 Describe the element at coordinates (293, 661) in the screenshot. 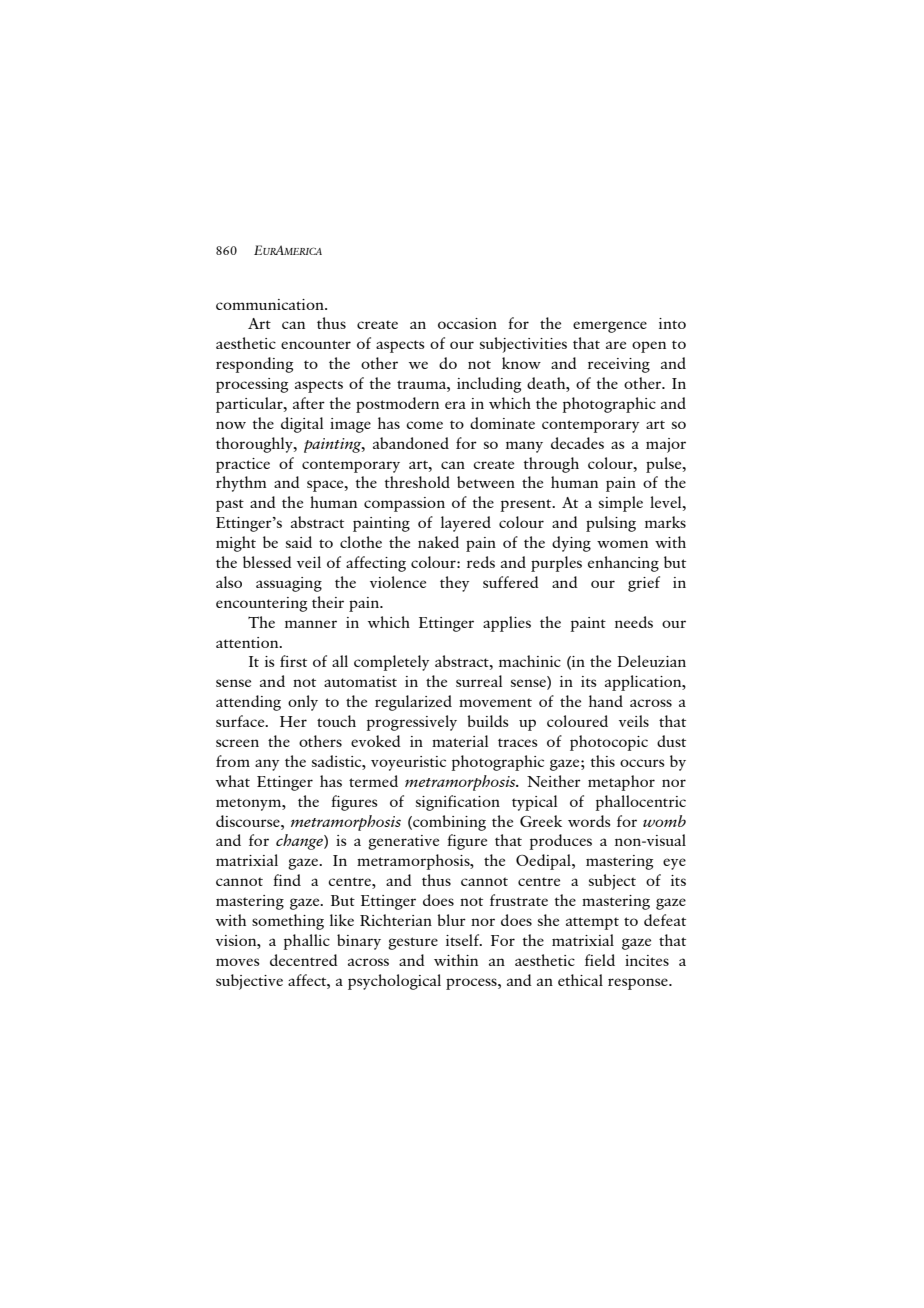

I see `first` at that location.
